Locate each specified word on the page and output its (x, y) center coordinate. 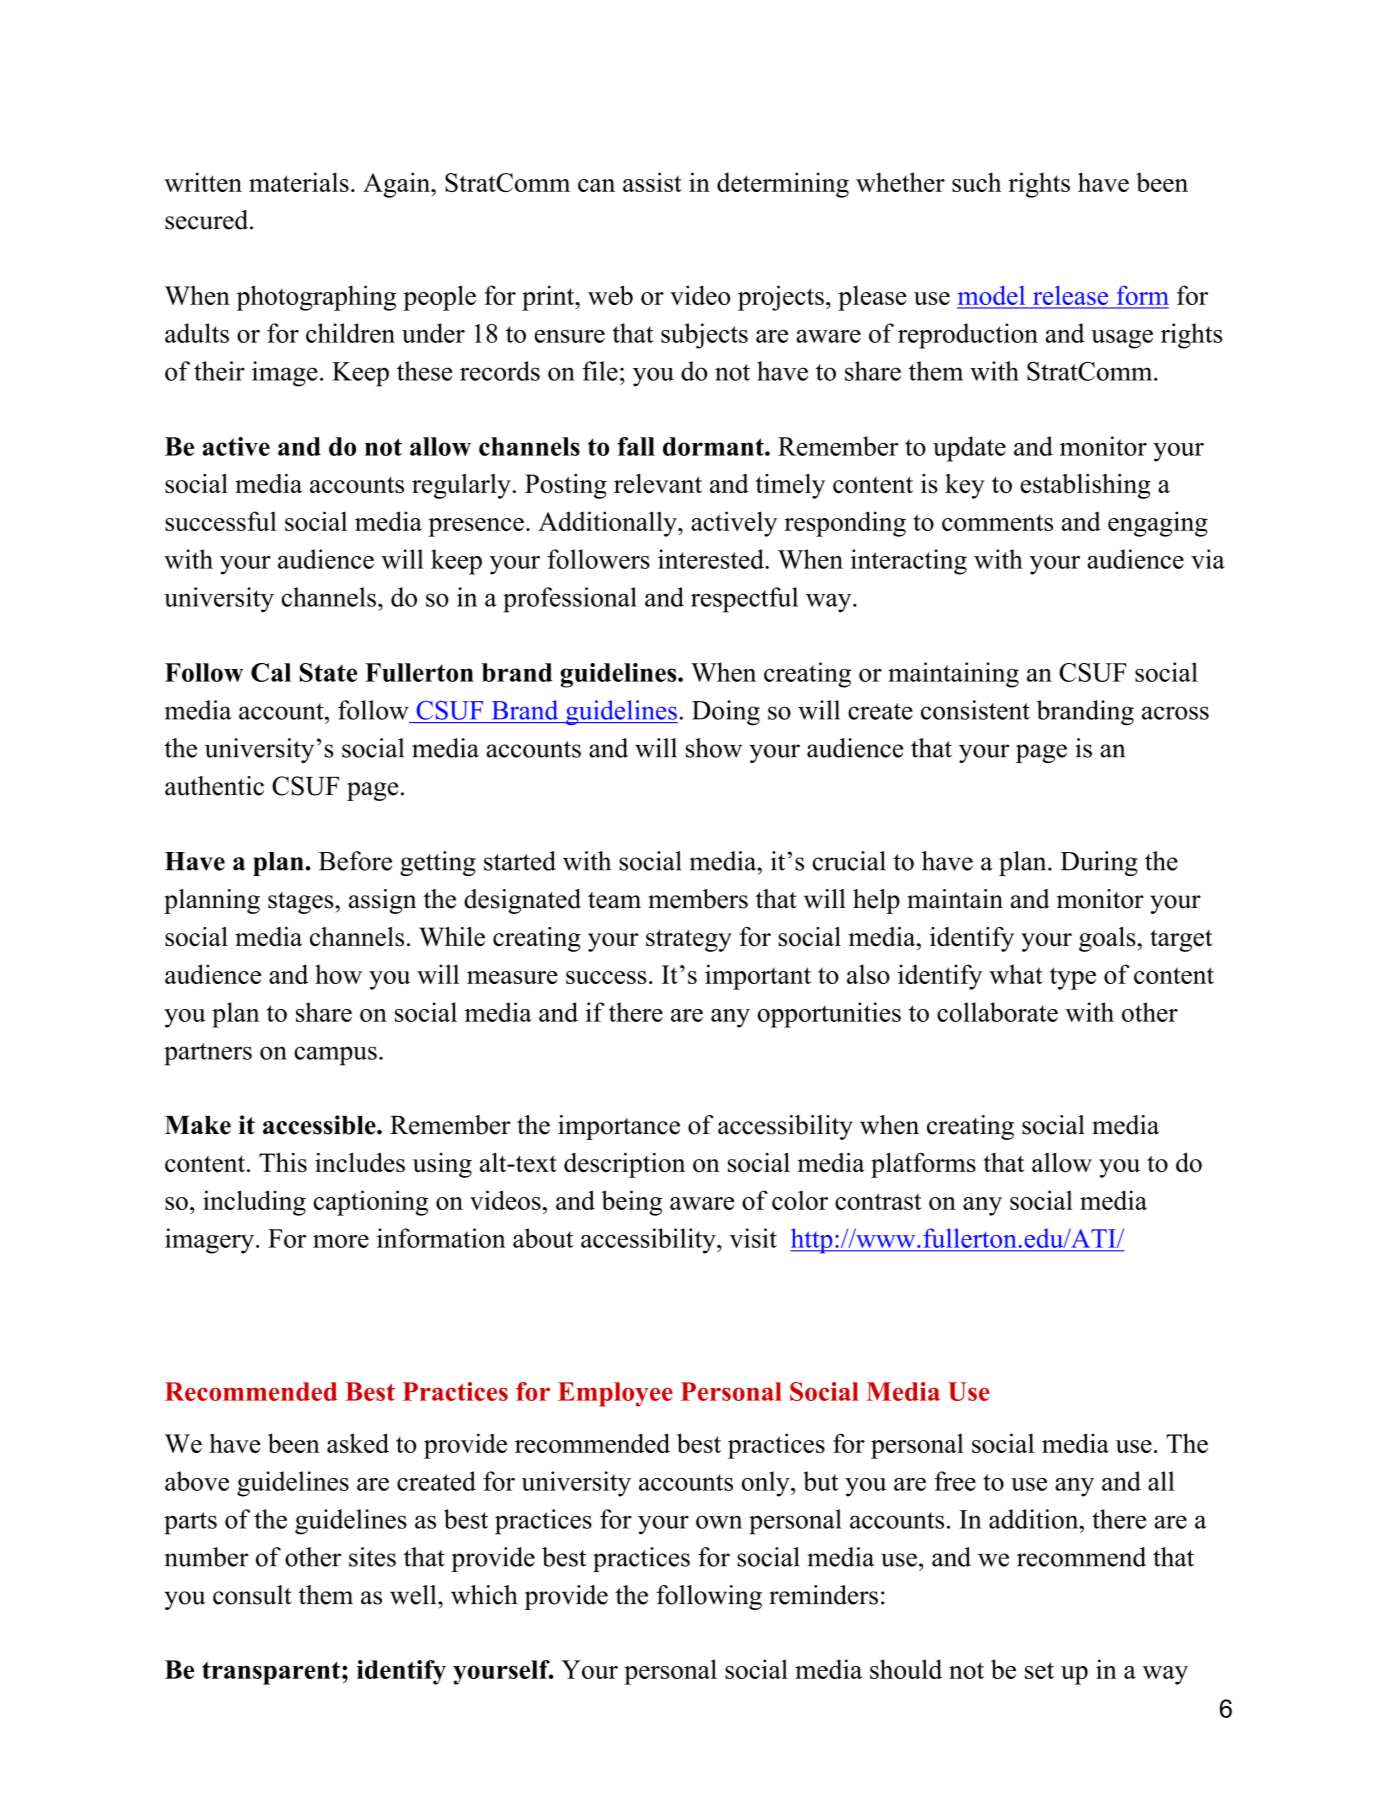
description (624, 1165)
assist (652, 182)
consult (252, 1595)
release (1070, 296)
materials (299, 182)
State (328, 672)
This (283, 1162)
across (1175, 713)
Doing (726, 713)
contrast (878, 1201)
